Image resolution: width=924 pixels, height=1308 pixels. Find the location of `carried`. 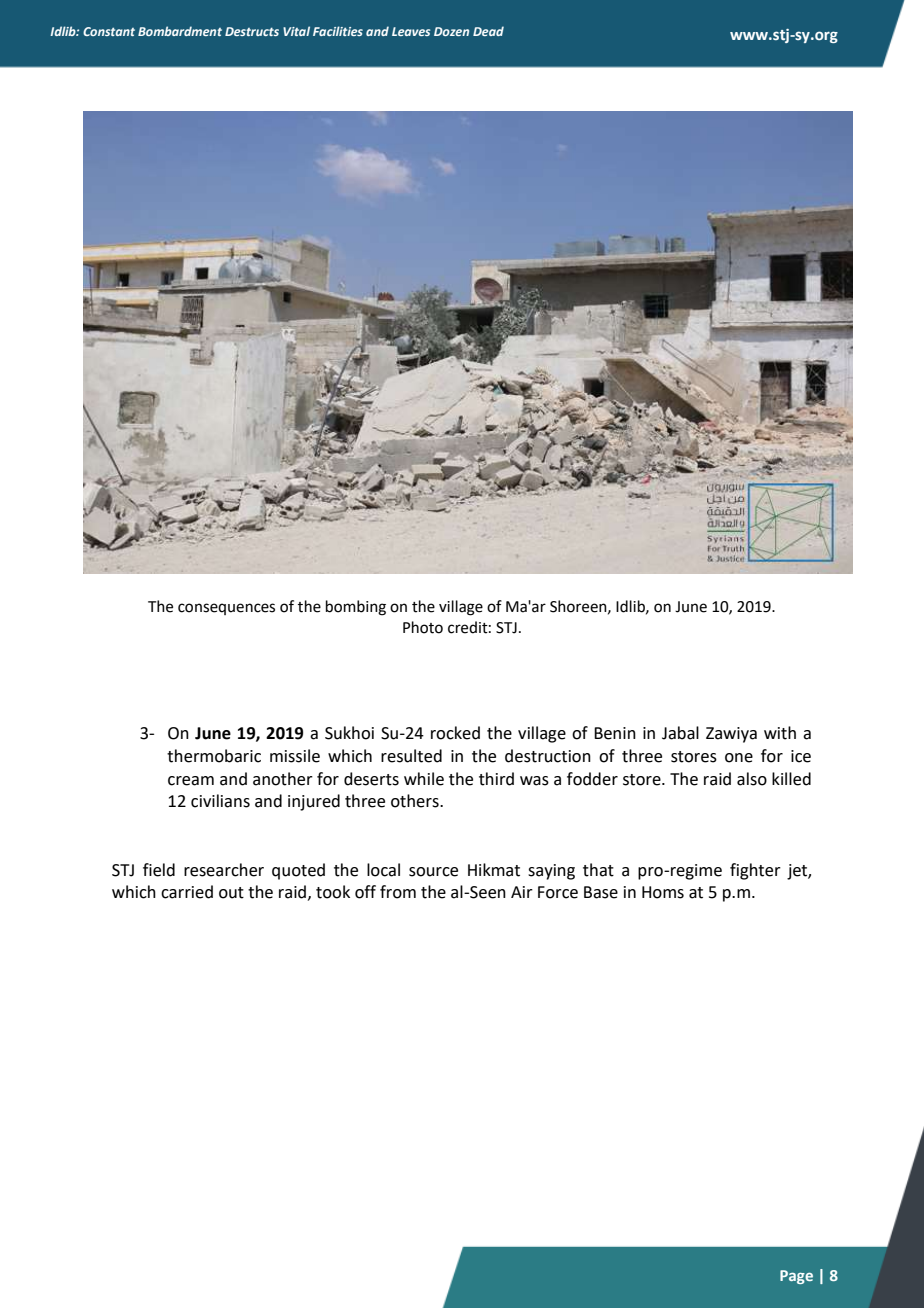

carried is located at coordinates (187, 892).
